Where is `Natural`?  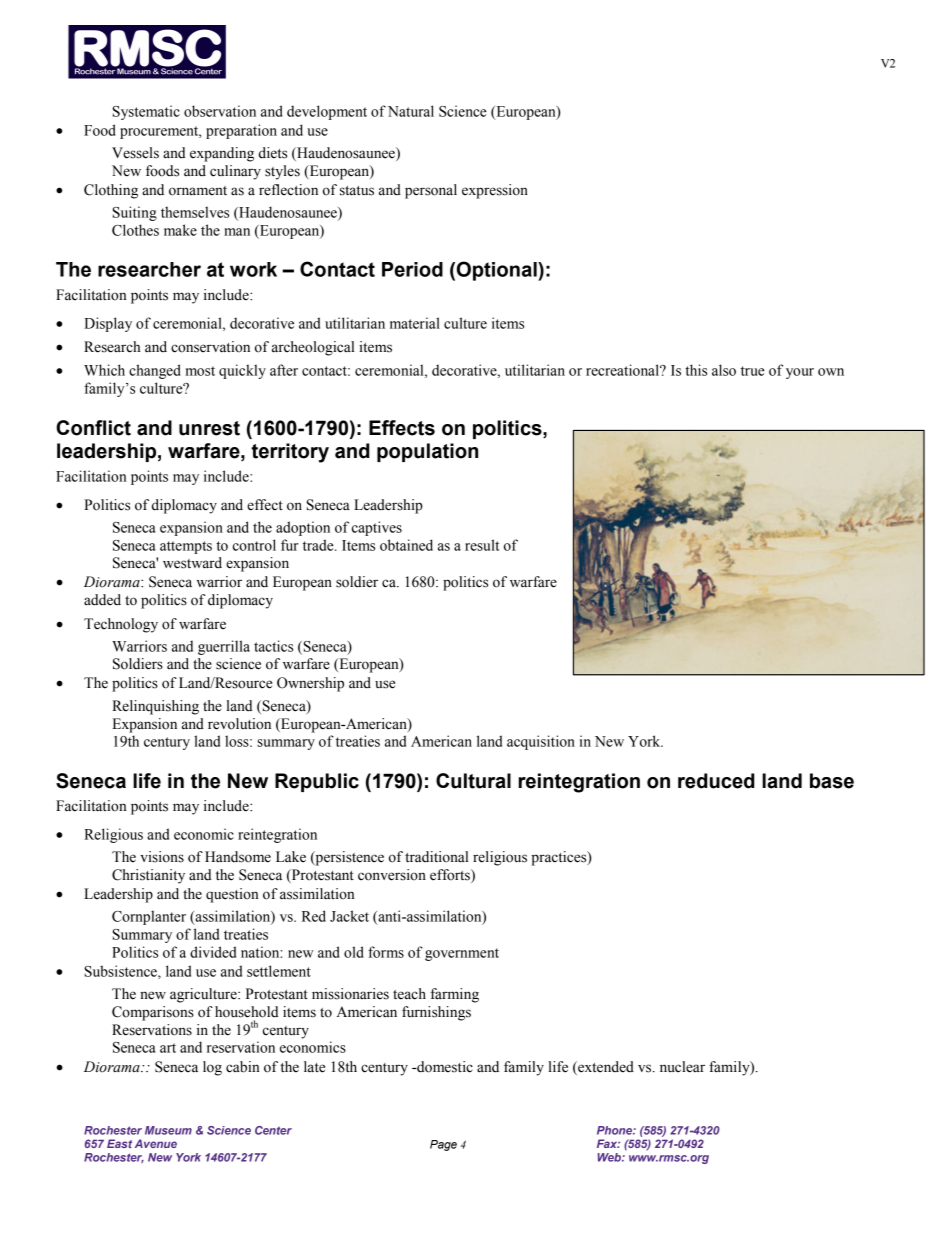
Natural is located at coordinates (411, 111).
